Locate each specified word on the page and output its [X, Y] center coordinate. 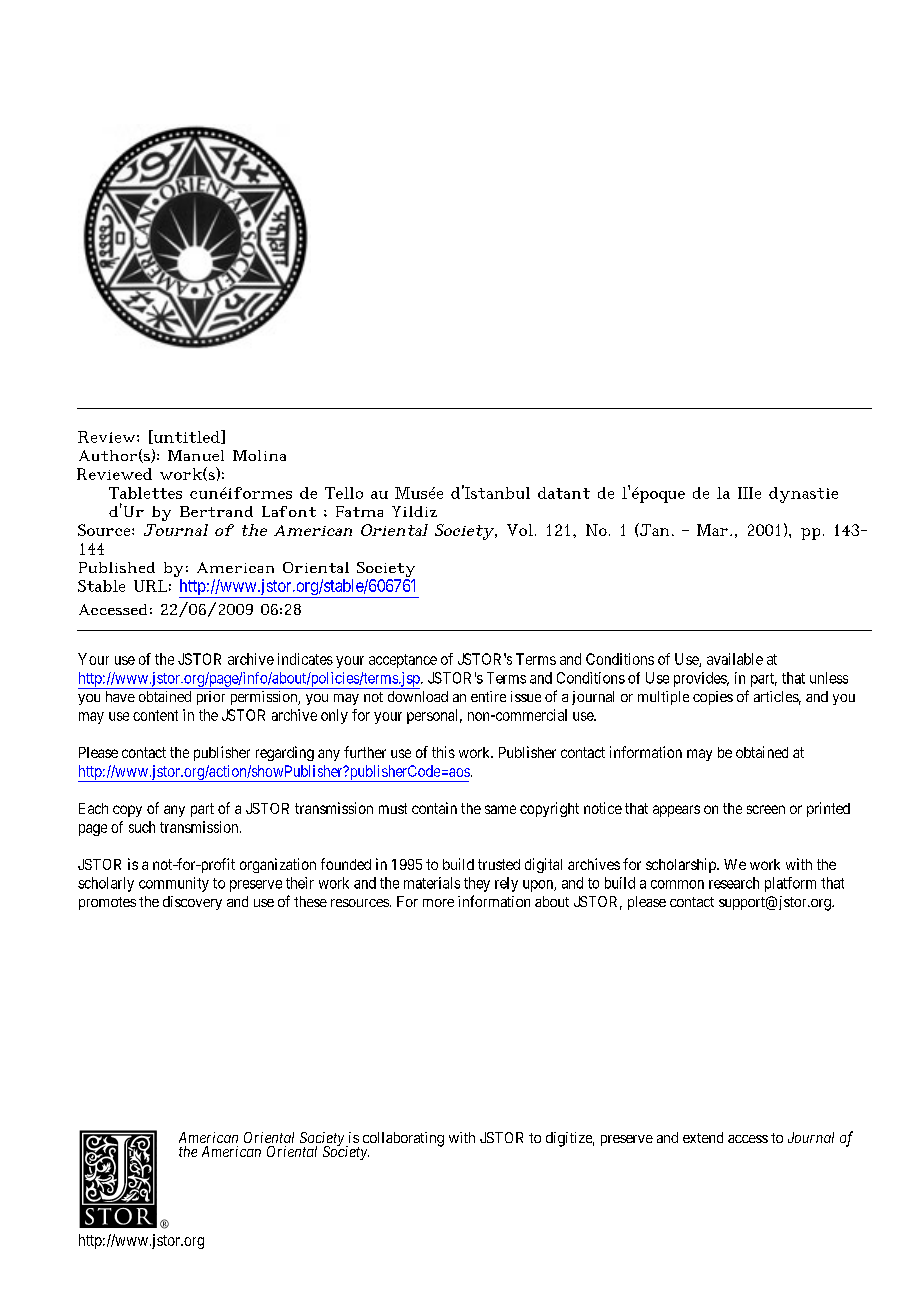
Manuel [196, 455]
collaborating [403, 1139]
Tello [344, 493]
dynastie [803, 495]
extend [703, 1137]
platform [790, 884]
